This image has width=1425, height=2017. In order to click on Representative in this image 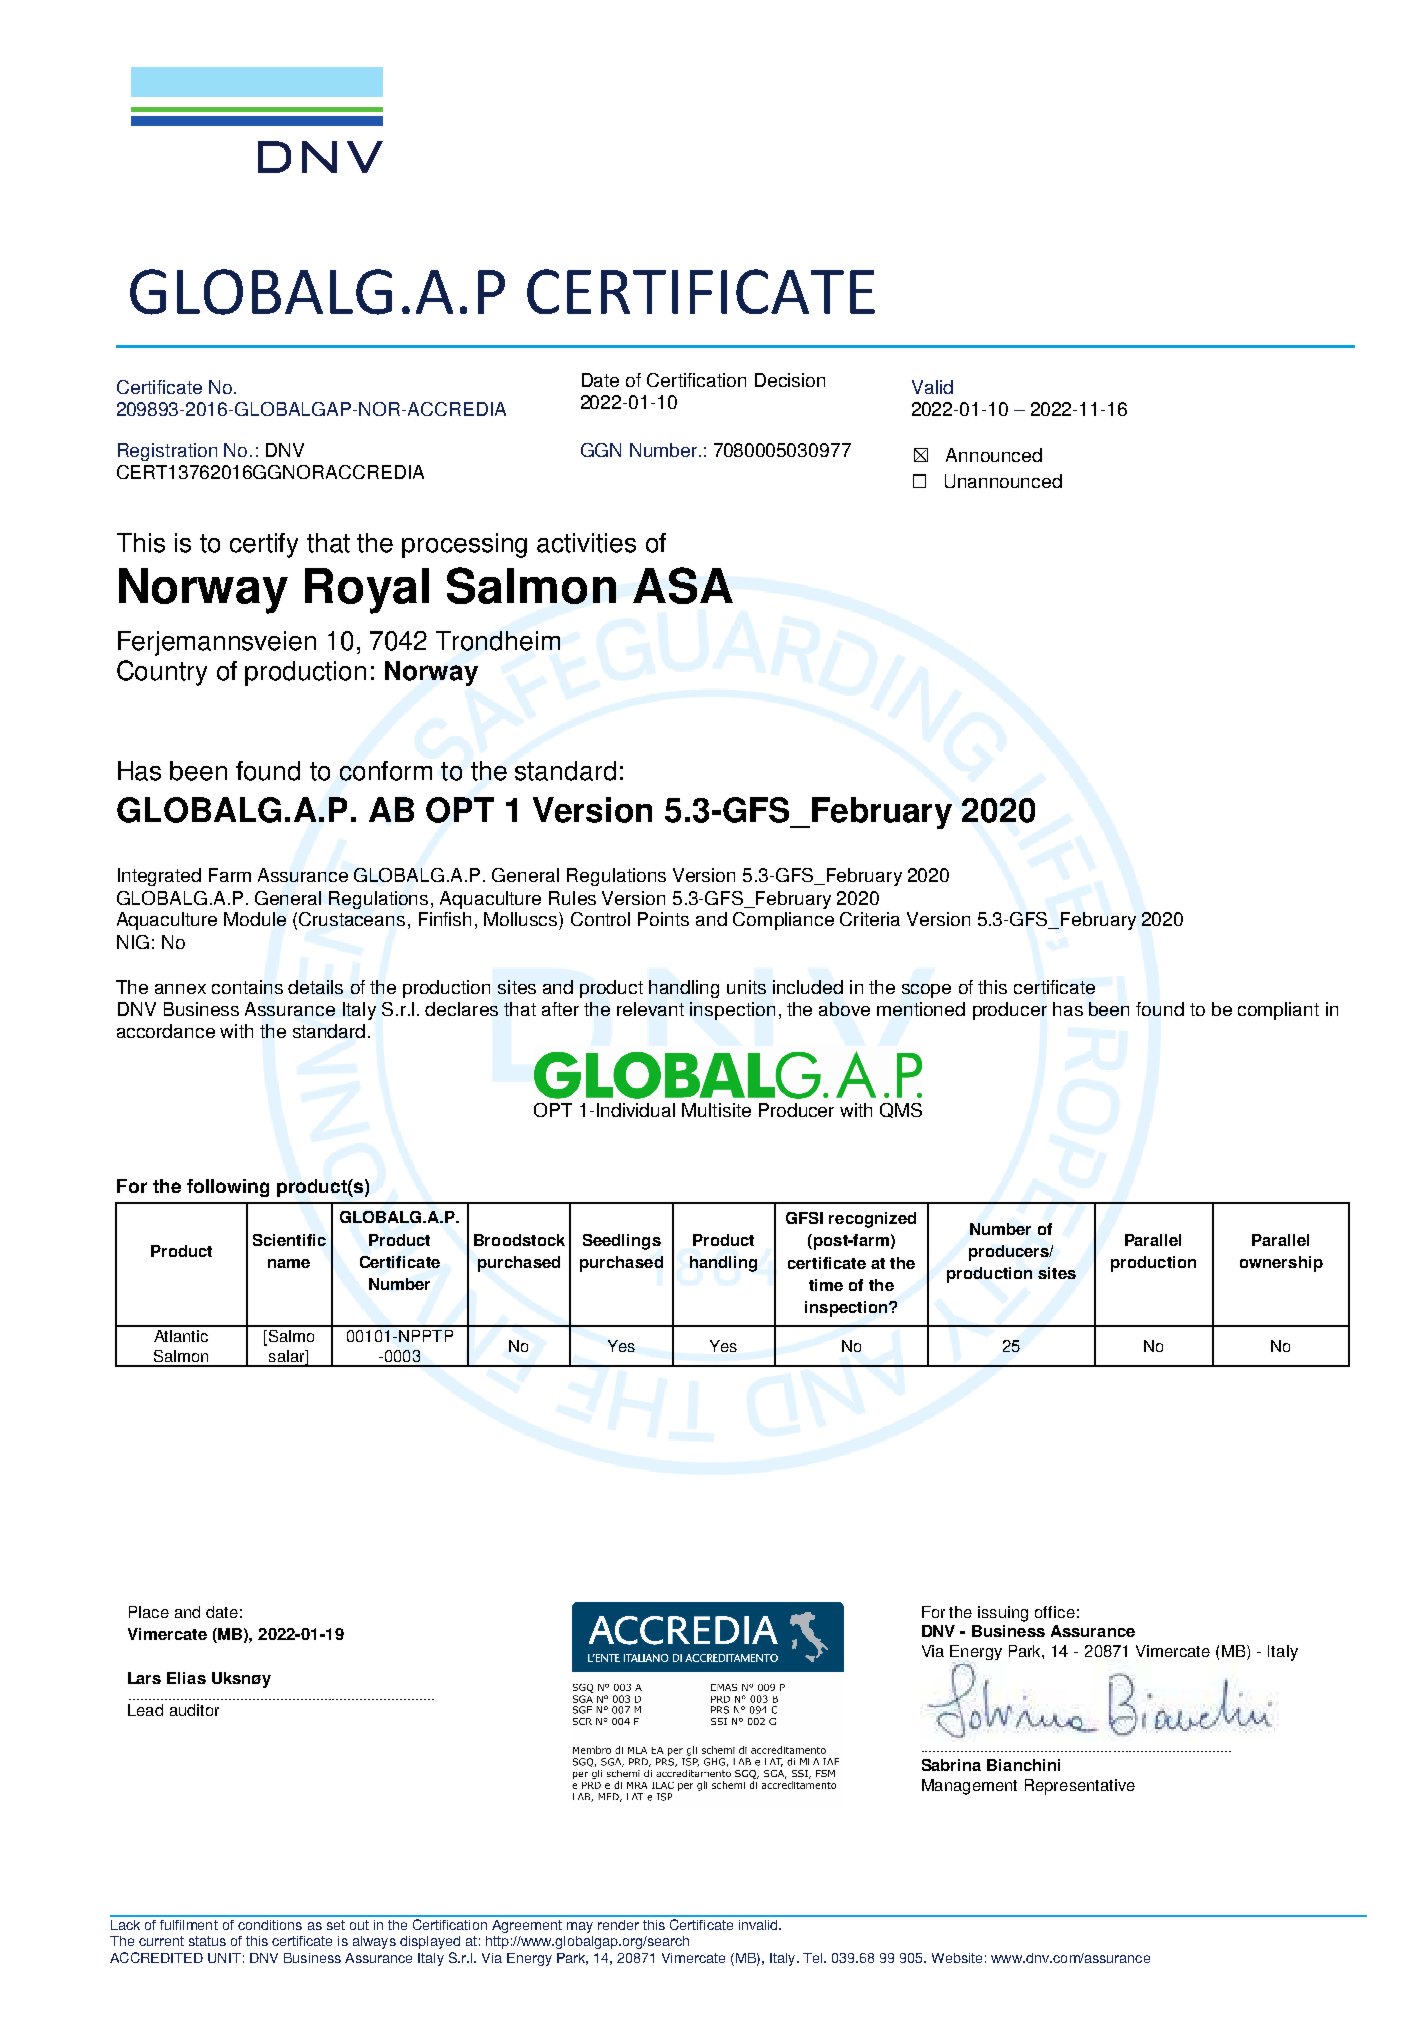, I will do `click(1080, 1787)`.
